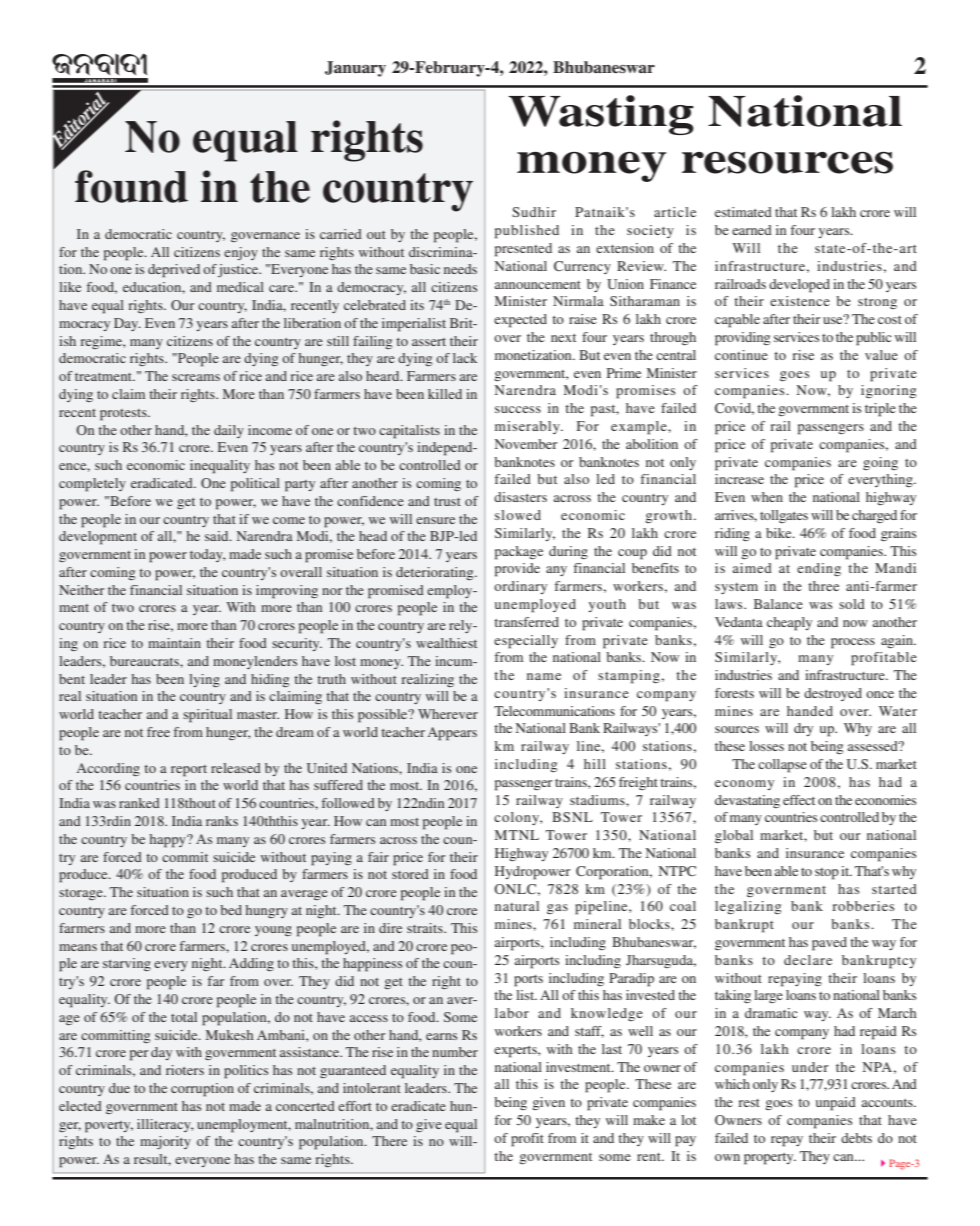 The height and width of the screenshot is (1226, 980). What do you see at coordinates (389, 1141) in the screenshot?
I see `There` at bounding box center [389, 1141].
